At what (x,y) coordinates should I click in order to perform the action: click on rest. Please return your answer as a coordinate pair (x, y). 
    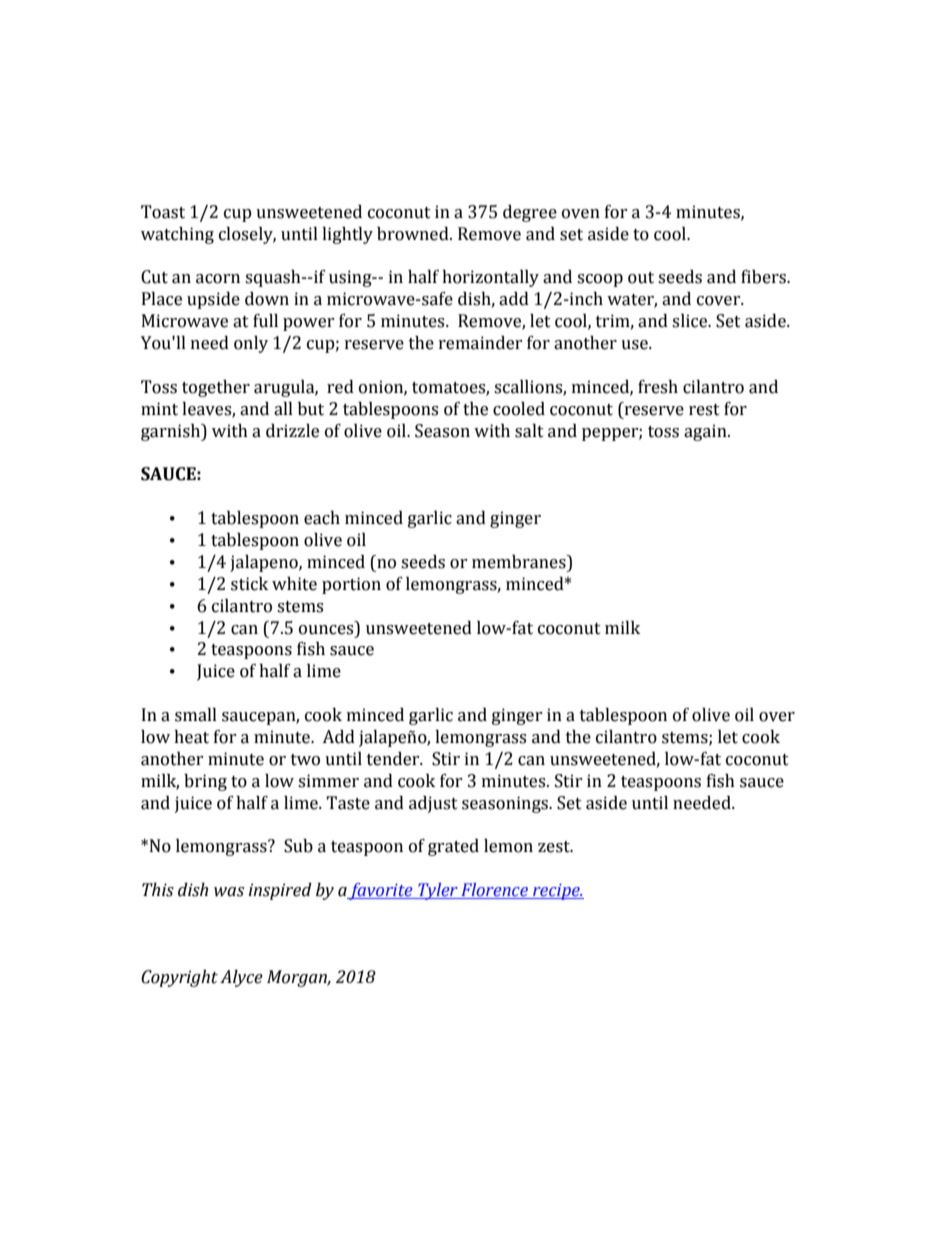
    Looking at the image, I should click on (704, 410).
